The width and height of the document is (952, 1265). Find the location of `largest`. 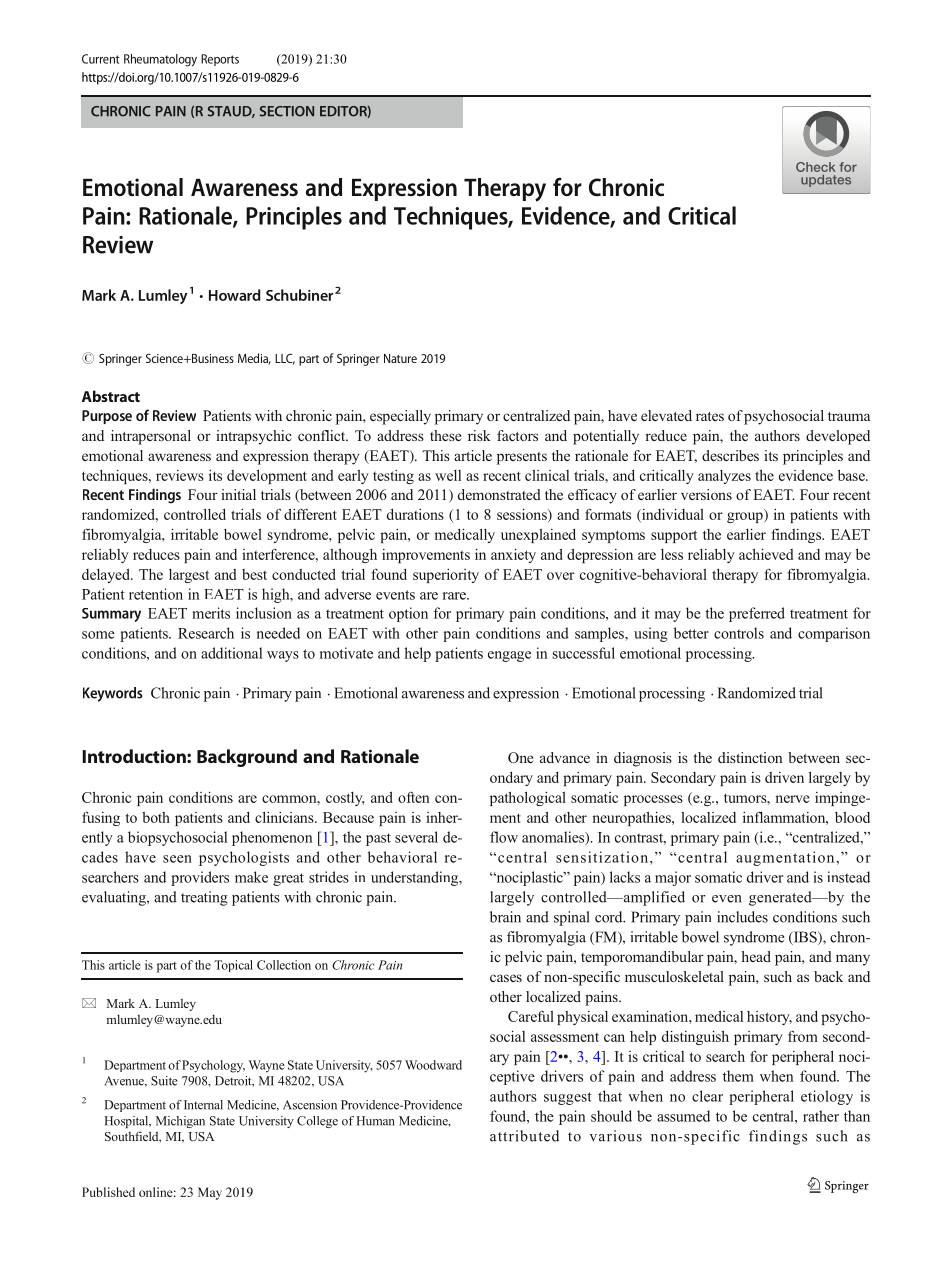

largest is located at coordinates (189, 576).
